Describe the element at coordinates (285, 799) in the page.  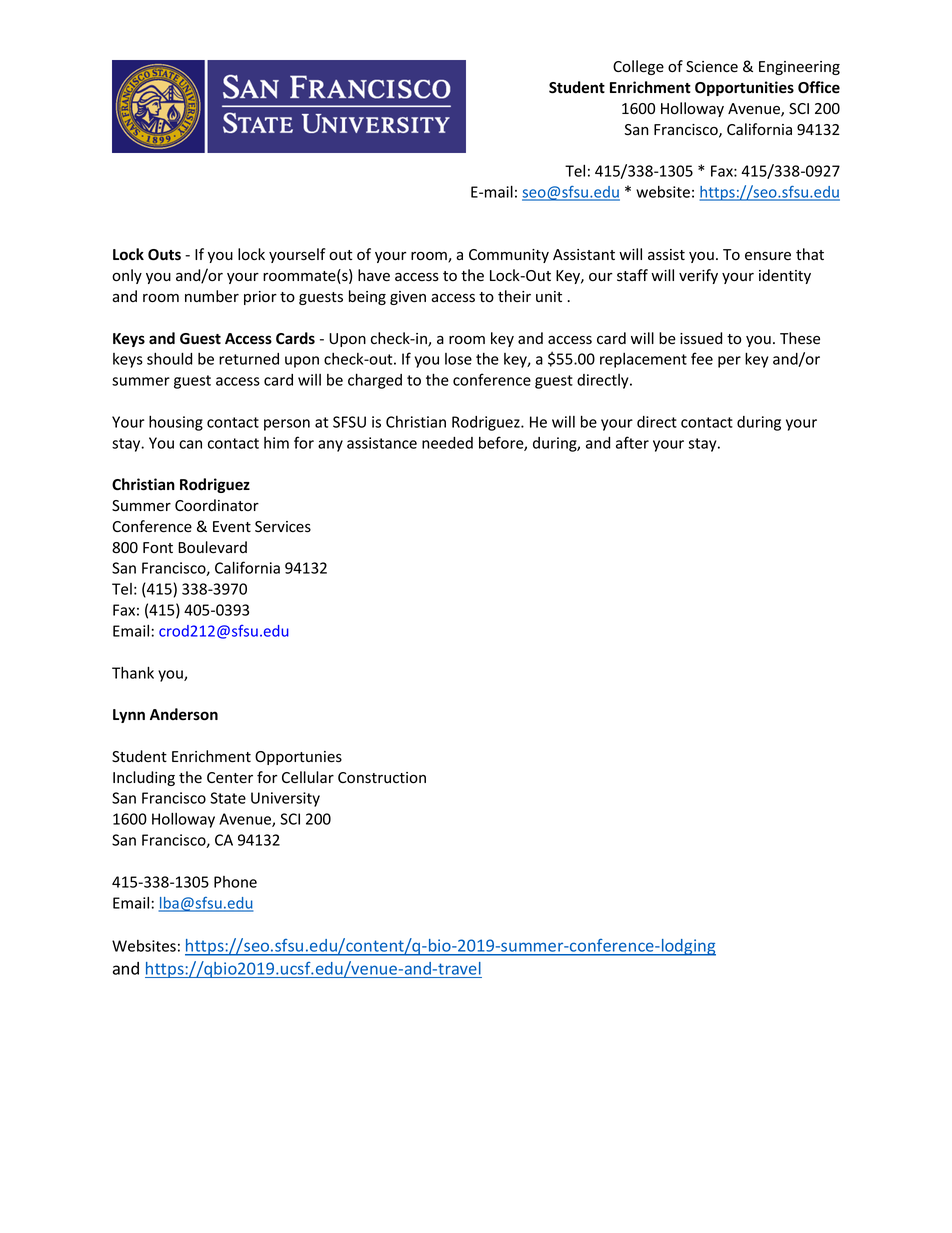
I see `University` at that location.
